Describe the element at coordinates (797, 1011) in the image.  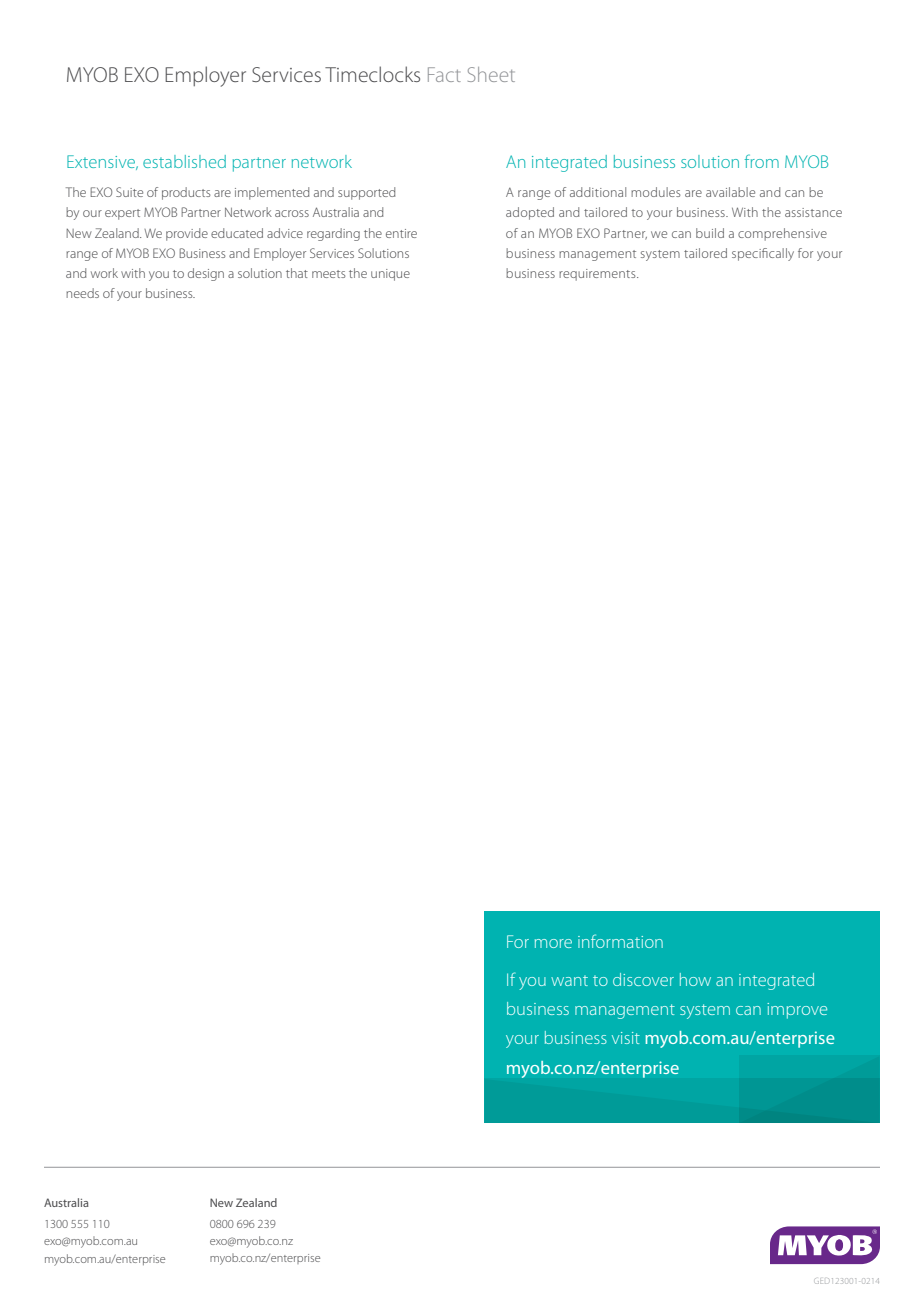
I see `improve` at that location.
